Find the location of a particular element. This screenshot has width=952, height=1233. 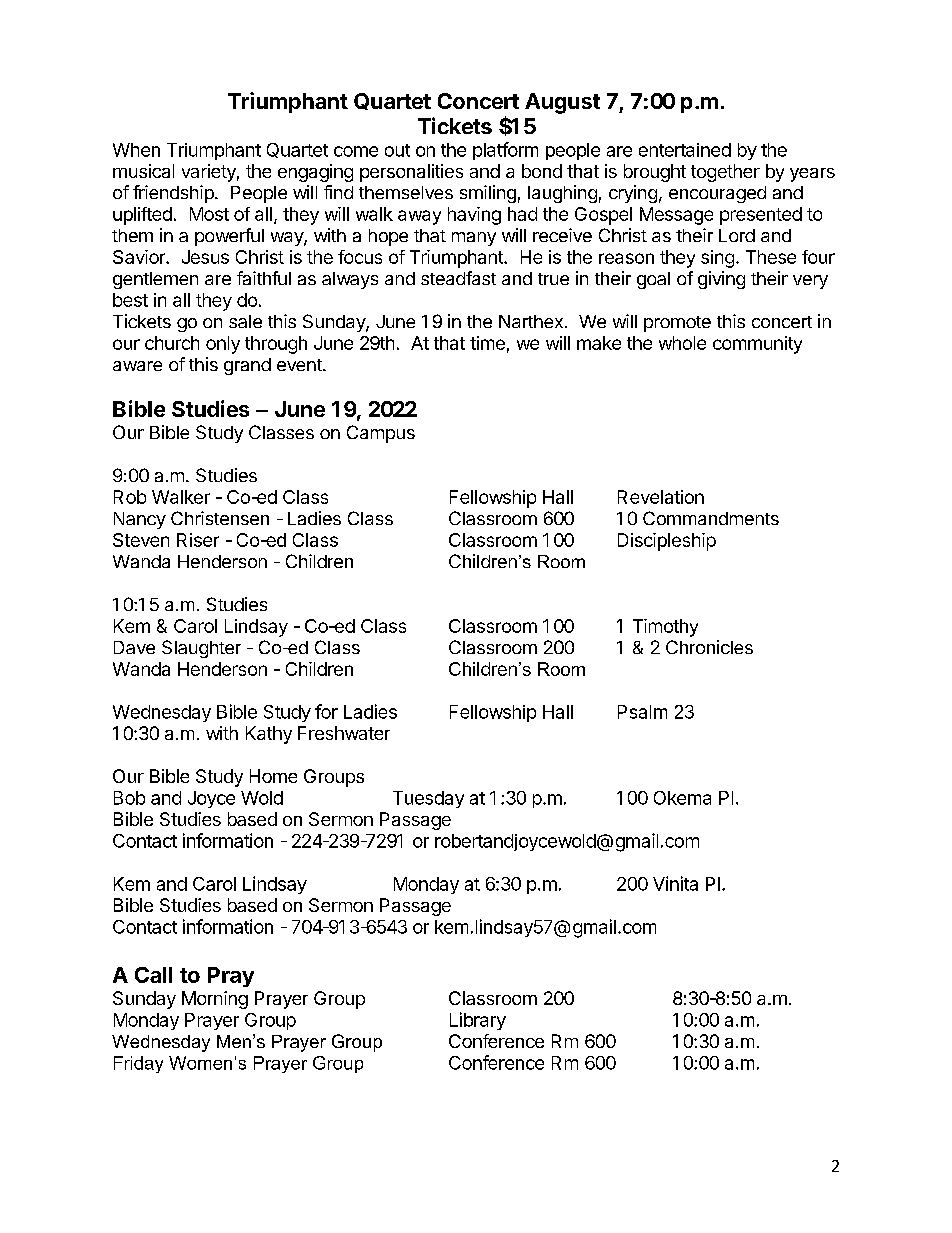

Morning is located at coordinates (215, 1000).
